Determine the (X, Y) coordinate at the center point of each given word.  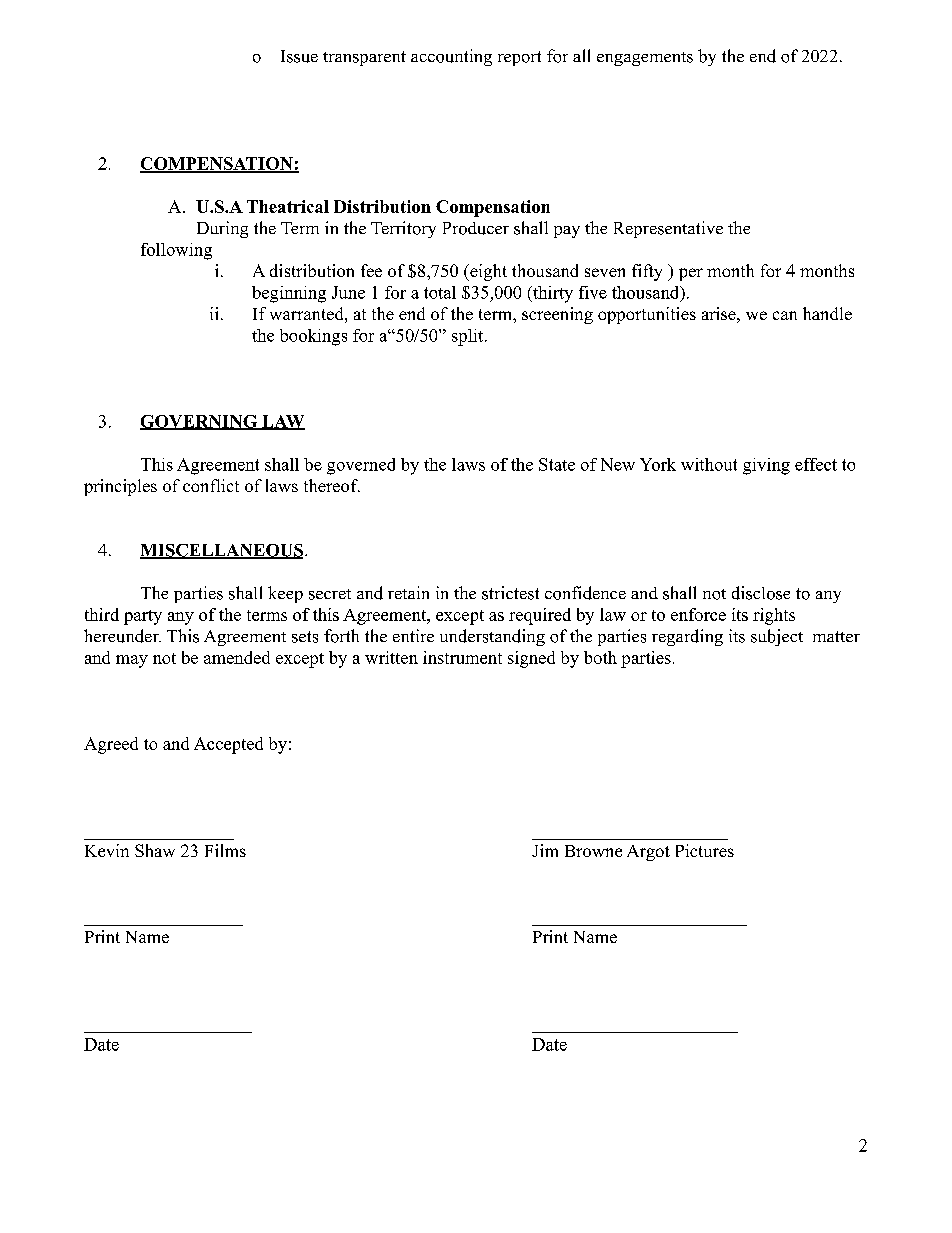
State (557, 464)
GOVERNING (199, 422)
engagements (645, 59)
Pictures (705, 850)
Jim (545, 850)
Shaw (155, 850)
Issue (299, 56)
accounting (451, 57)
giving (766, 466)
